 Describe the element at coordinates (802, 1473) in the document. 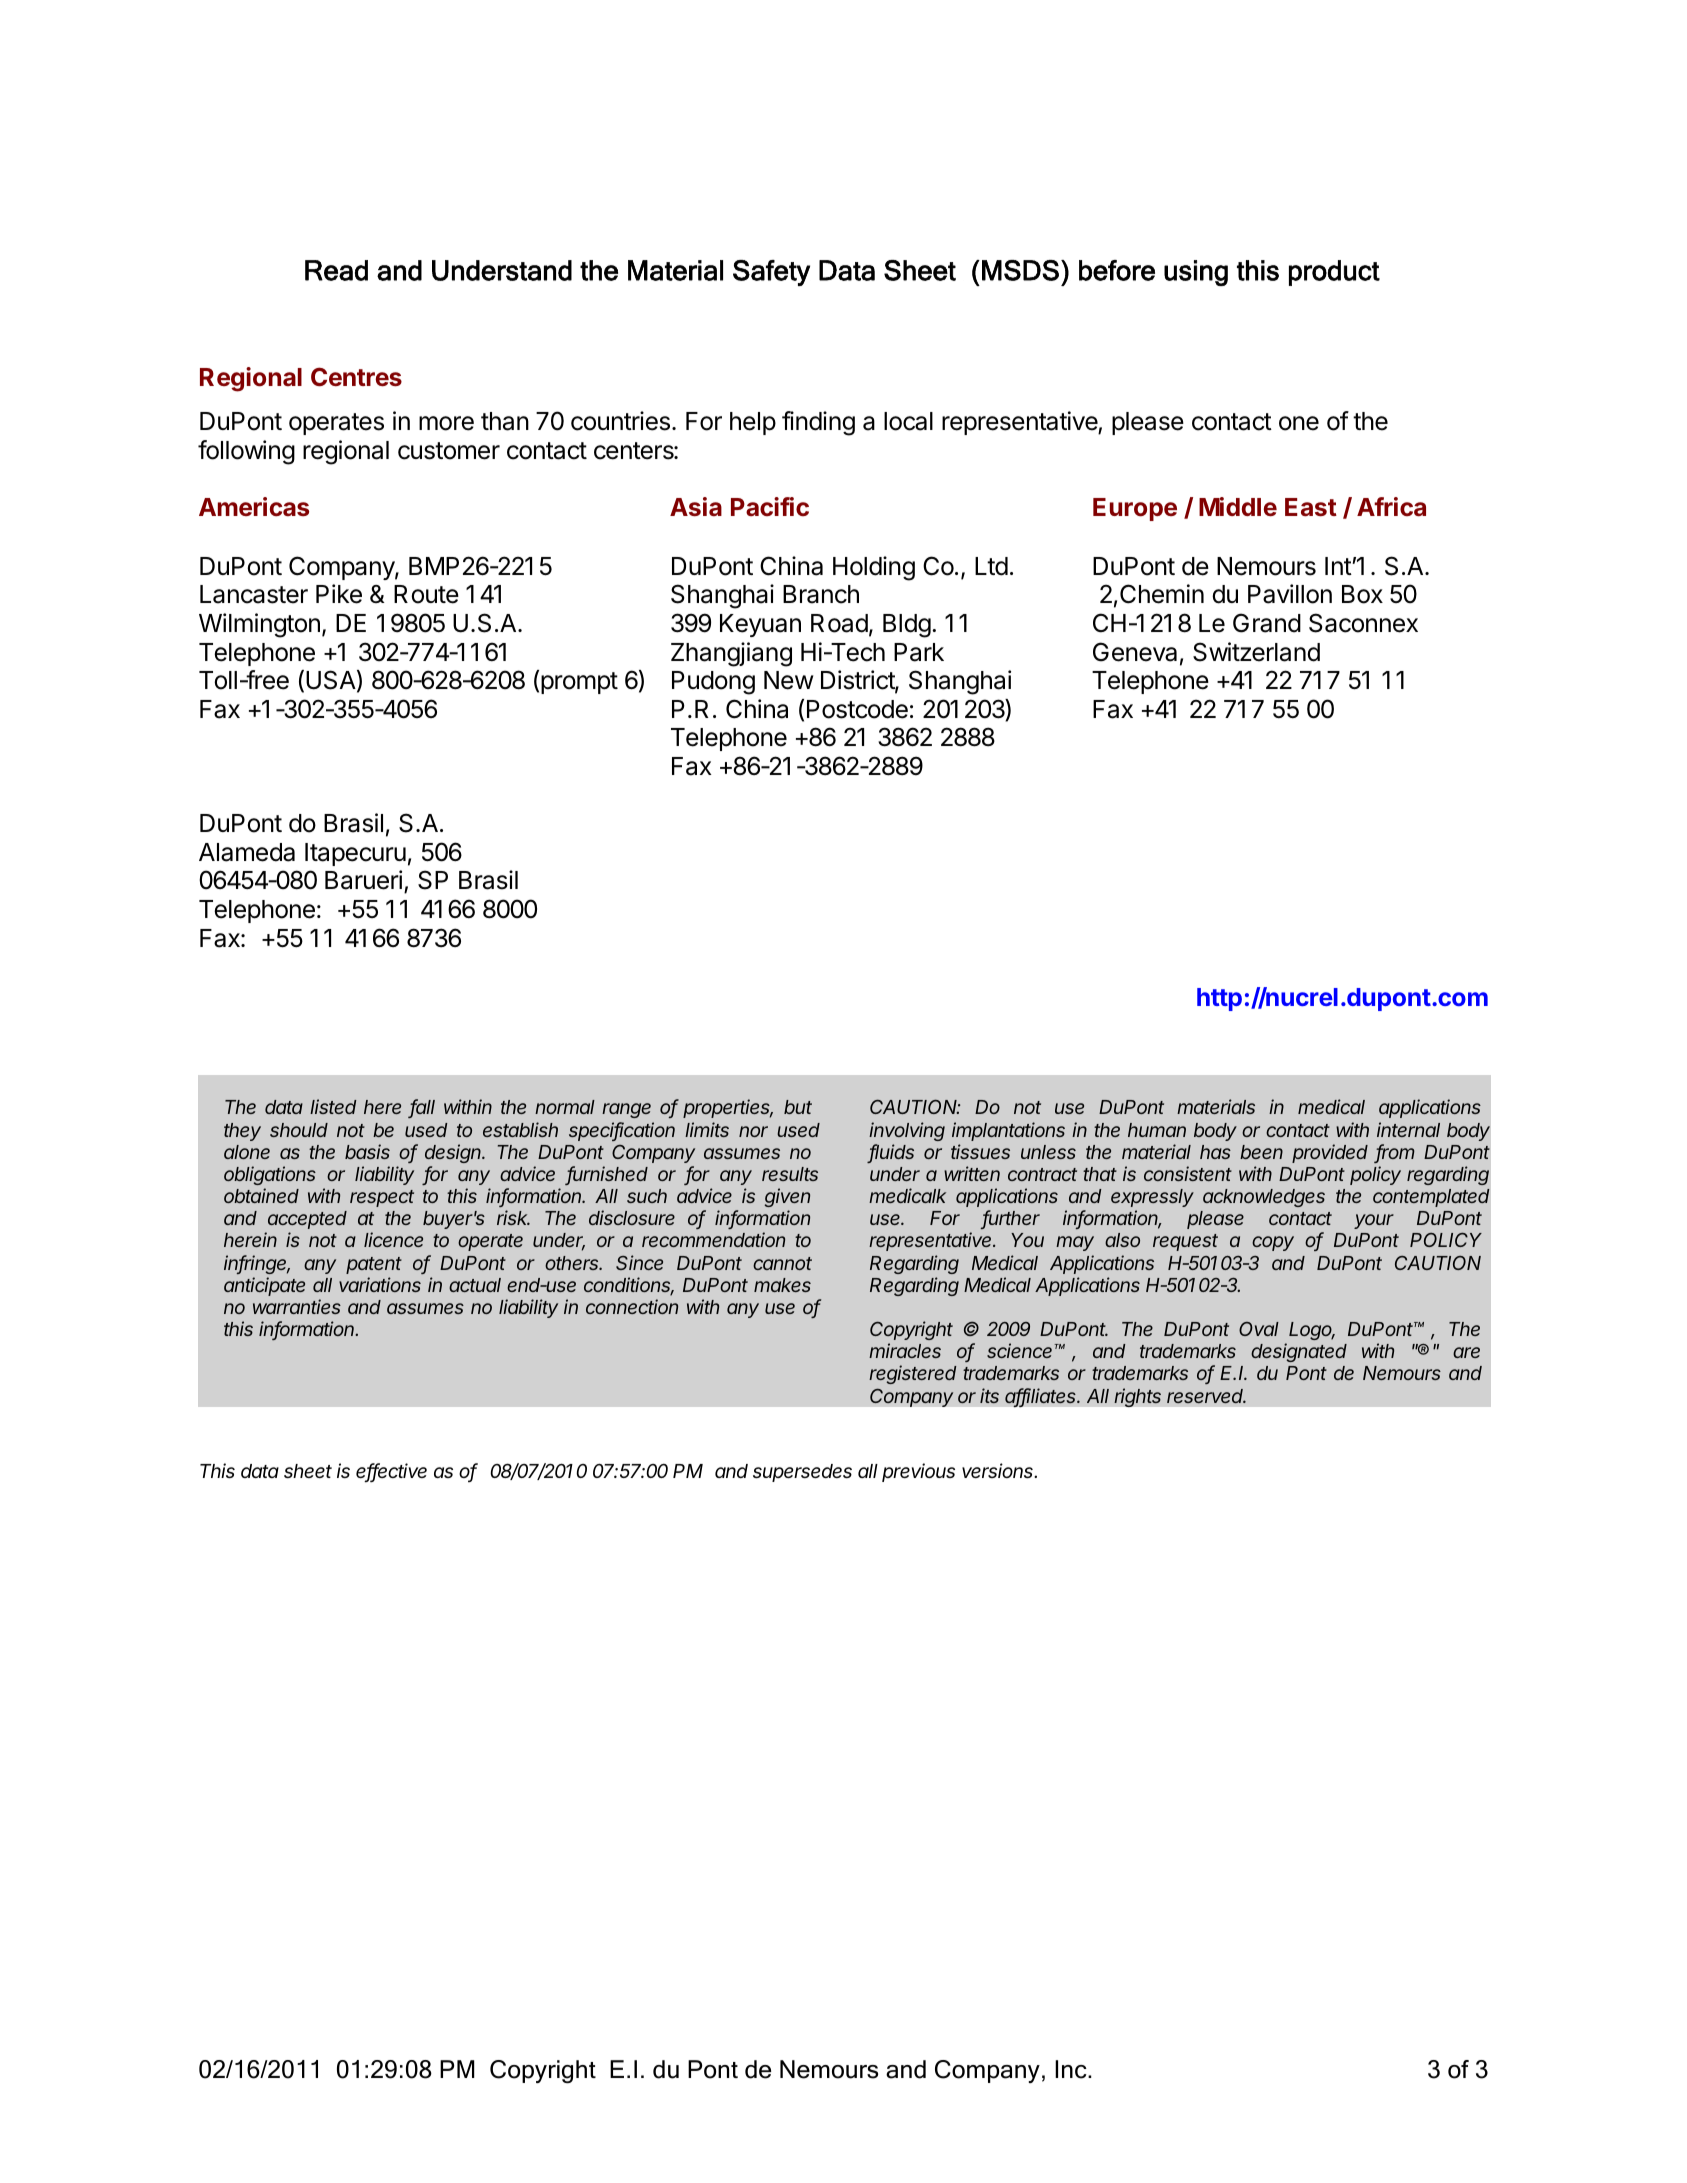

I see `supersedes` at that location.
